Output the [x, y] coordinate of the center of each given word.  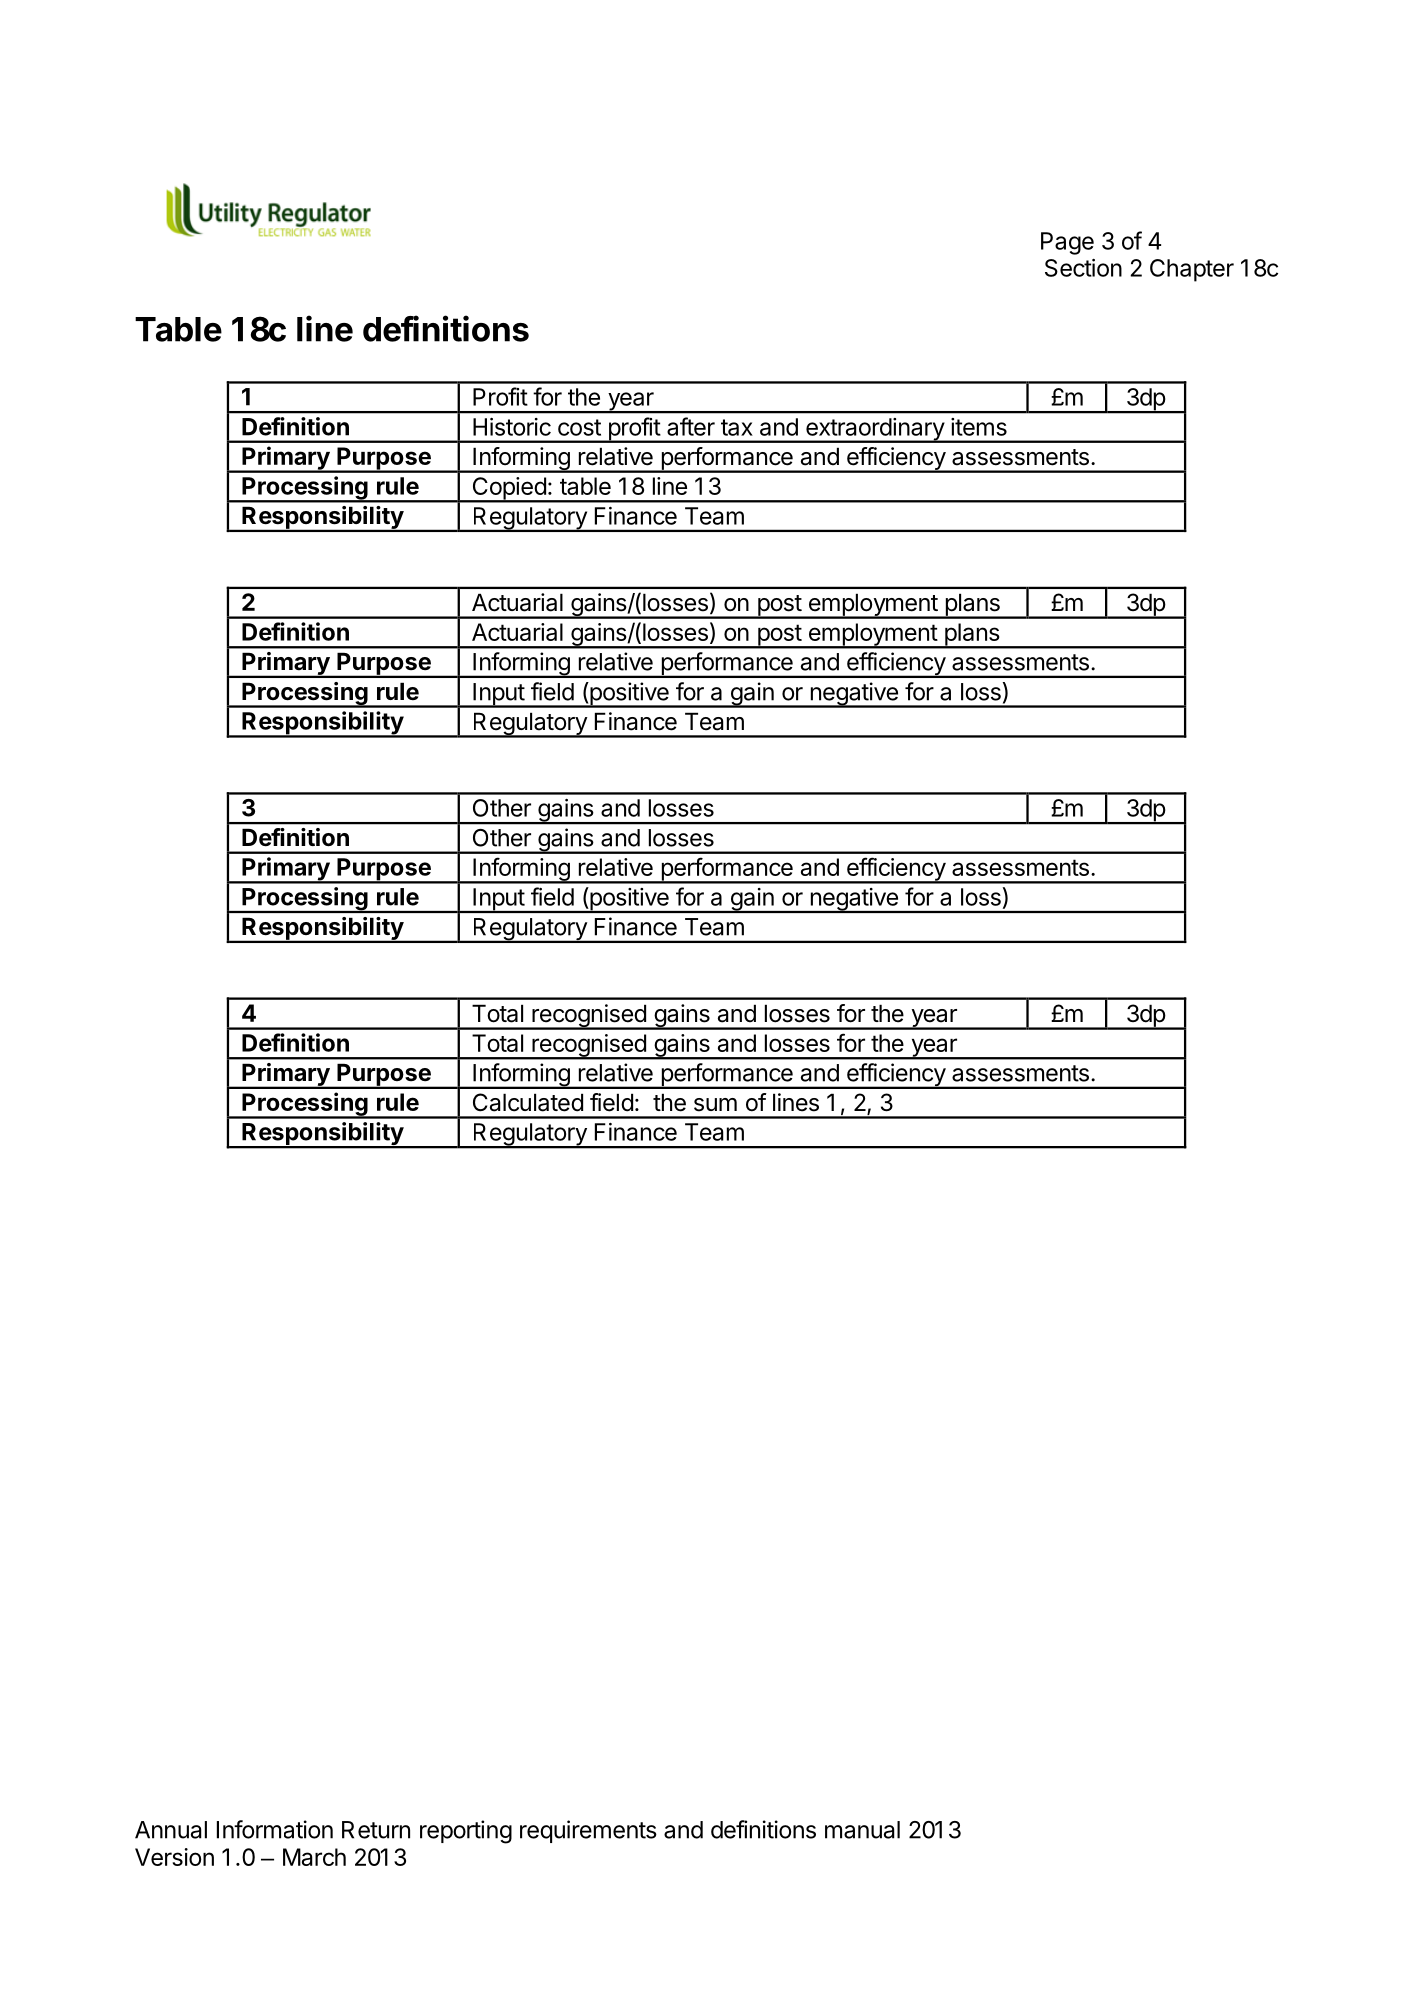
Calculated [528, 1102]
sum [715, 1105]
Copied [509, 489]
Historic [512, 427]
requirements [588, 1831]
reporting [466, 1832]
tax [737, 427]
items [979, 427]
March [314, 1857]
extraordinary [875, 430]
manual [862, 1830]
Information [275, 1829]
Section [1083, 268]
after [691, 426]
